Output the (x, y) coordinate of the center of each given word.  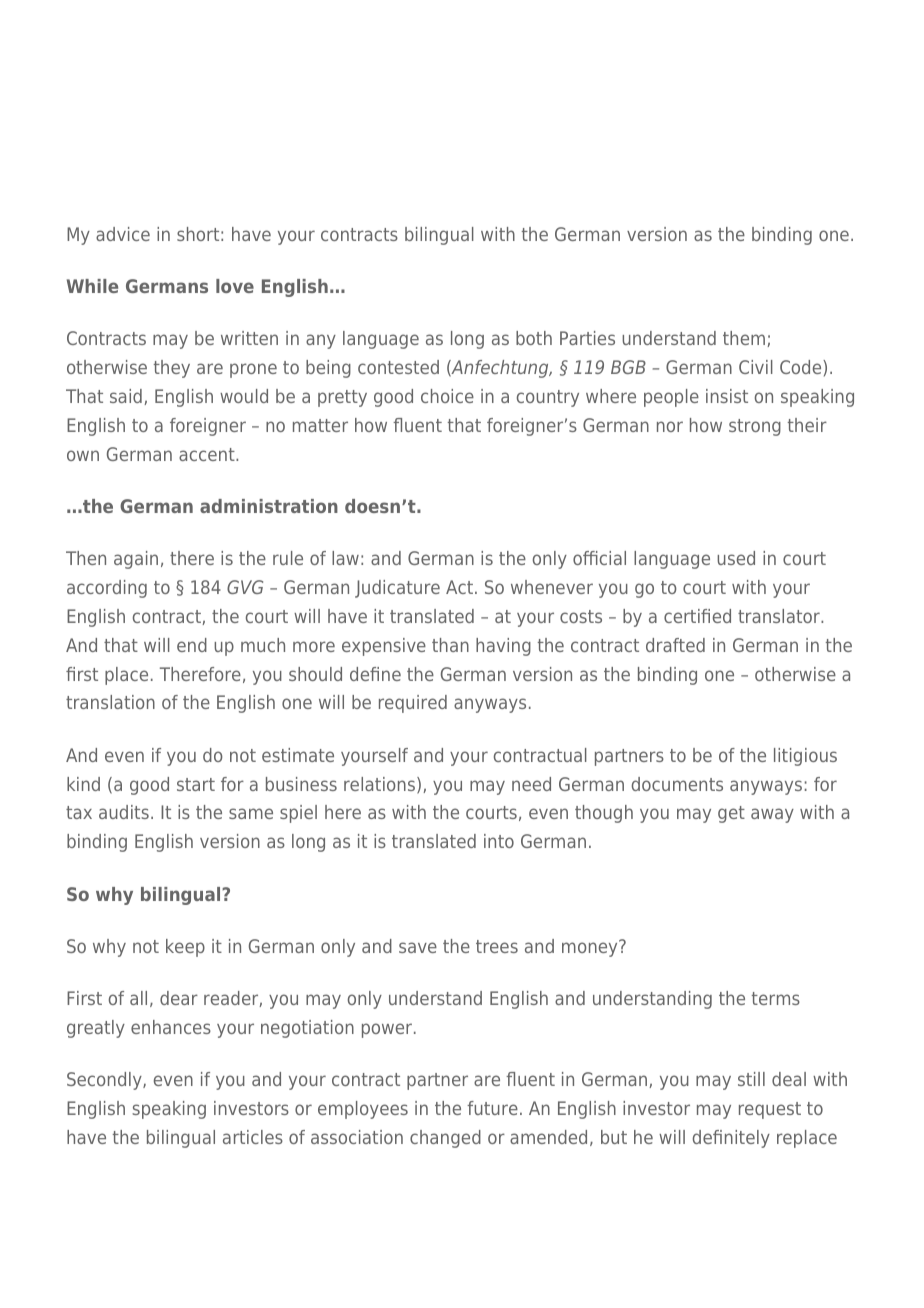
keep (185, 948)
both (534, 338)
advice (123, 234)
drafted (675, 645)
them (744, 338)
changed (445, 1139)
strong (755, 427)
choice (447, 396)
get (731, 814)
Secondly (105, 1081)
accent (208, 454)
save (418, 947)
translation (110, 702)
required (413, 704)
